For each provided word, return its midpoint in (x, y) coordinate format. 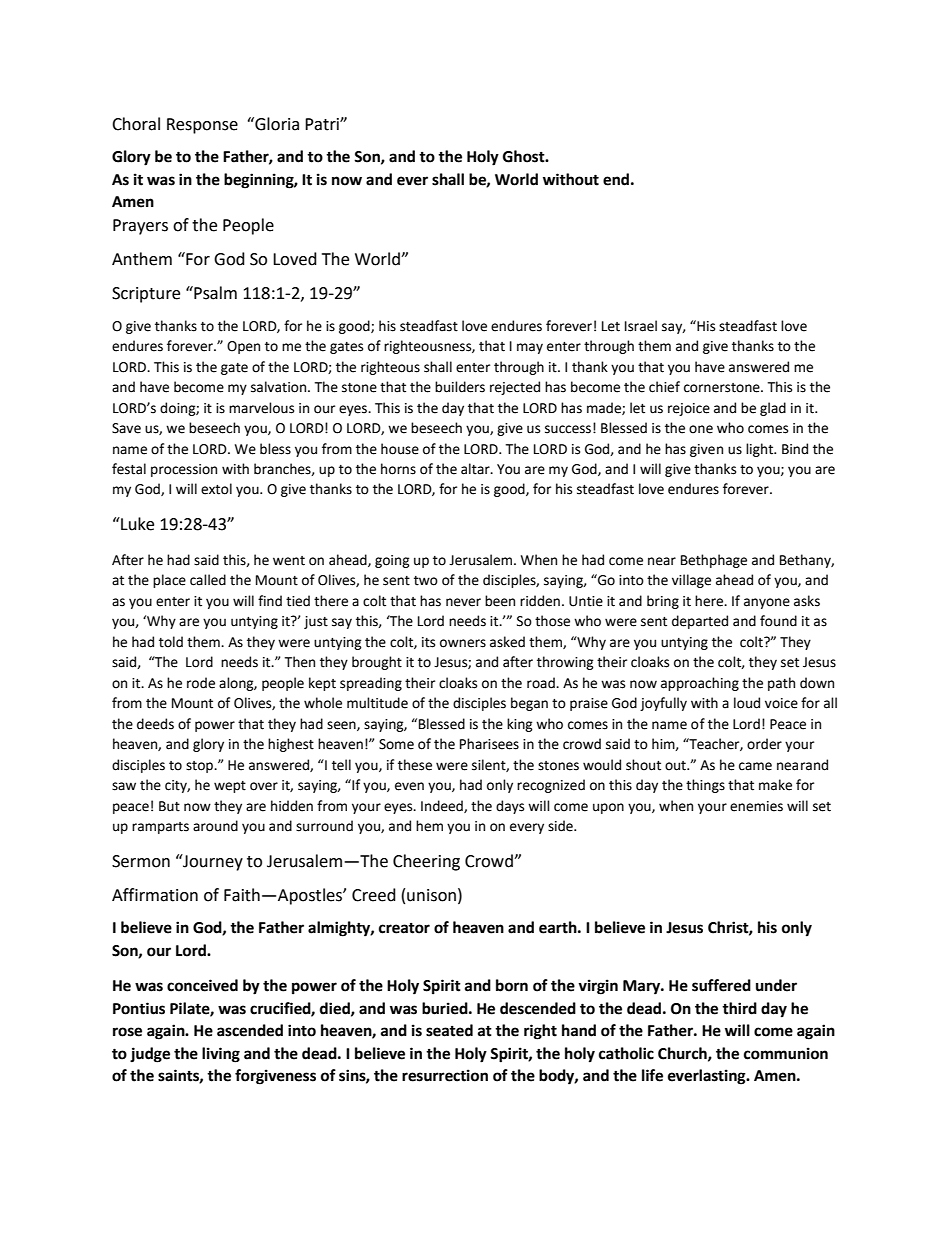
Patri (323, 124)
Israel (641, 326)
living (221, 1055)
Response (202, 126)
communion (786, 1053)
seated (449, 1030)
